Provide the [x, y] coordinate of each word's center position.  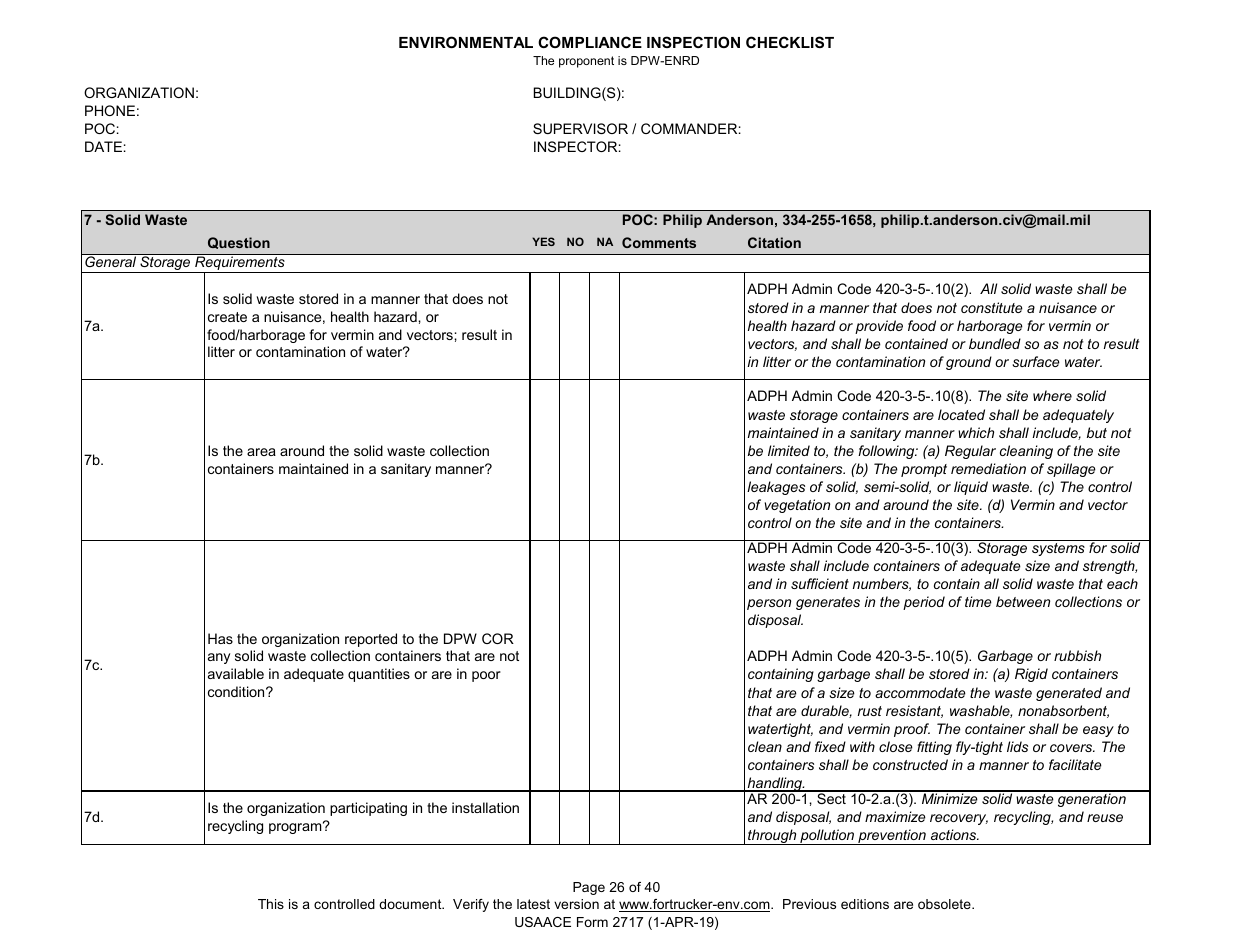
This [271, 904]
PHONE [110, 110]
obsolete [945, 904]
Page [589, 888]
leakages [776, 488]
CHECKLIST [790, 42]
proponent [586, 62]
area [261, 452]
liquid [971, 488]
